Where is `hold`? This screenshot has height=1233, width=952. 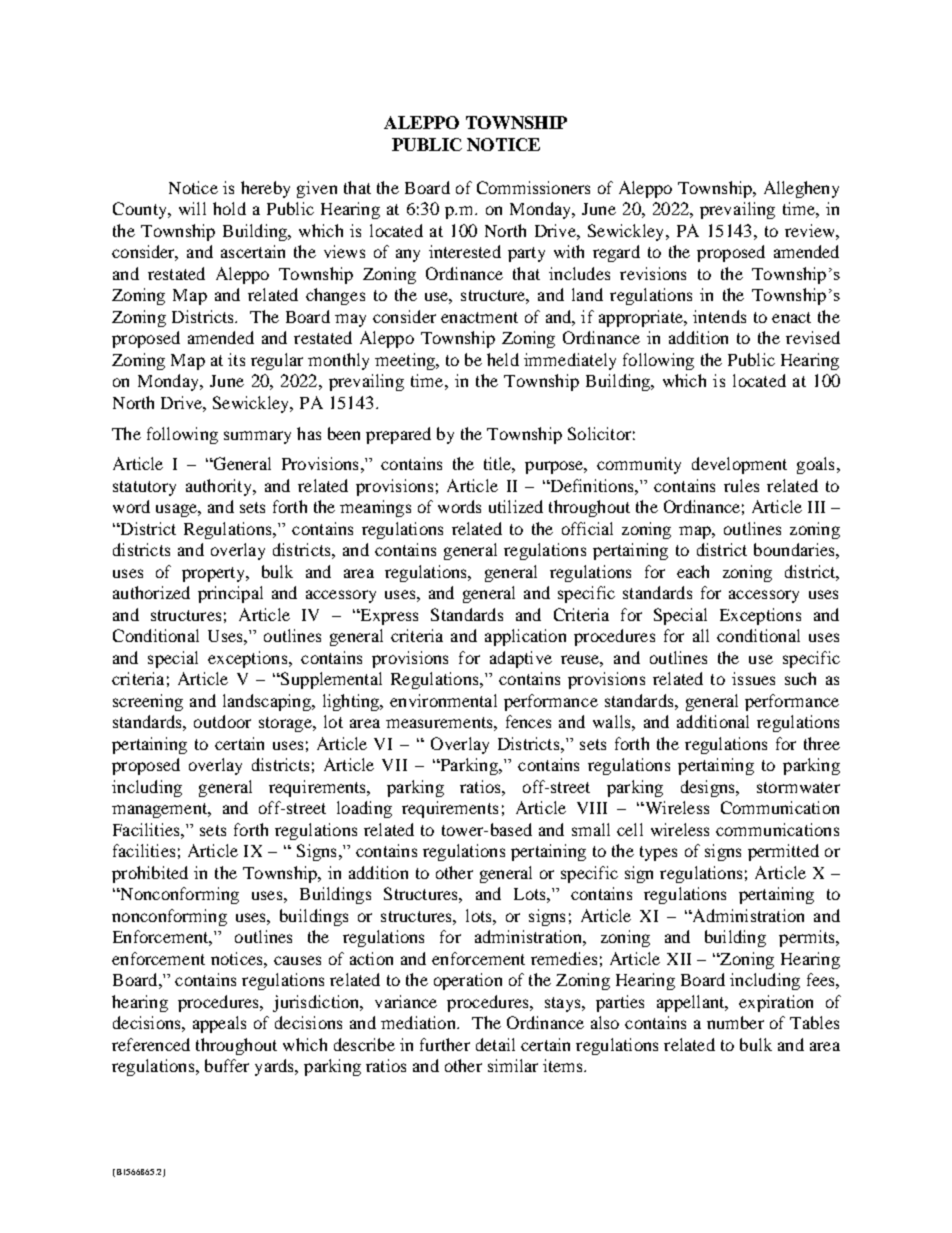
hold is located at coordinates (229, 208).
